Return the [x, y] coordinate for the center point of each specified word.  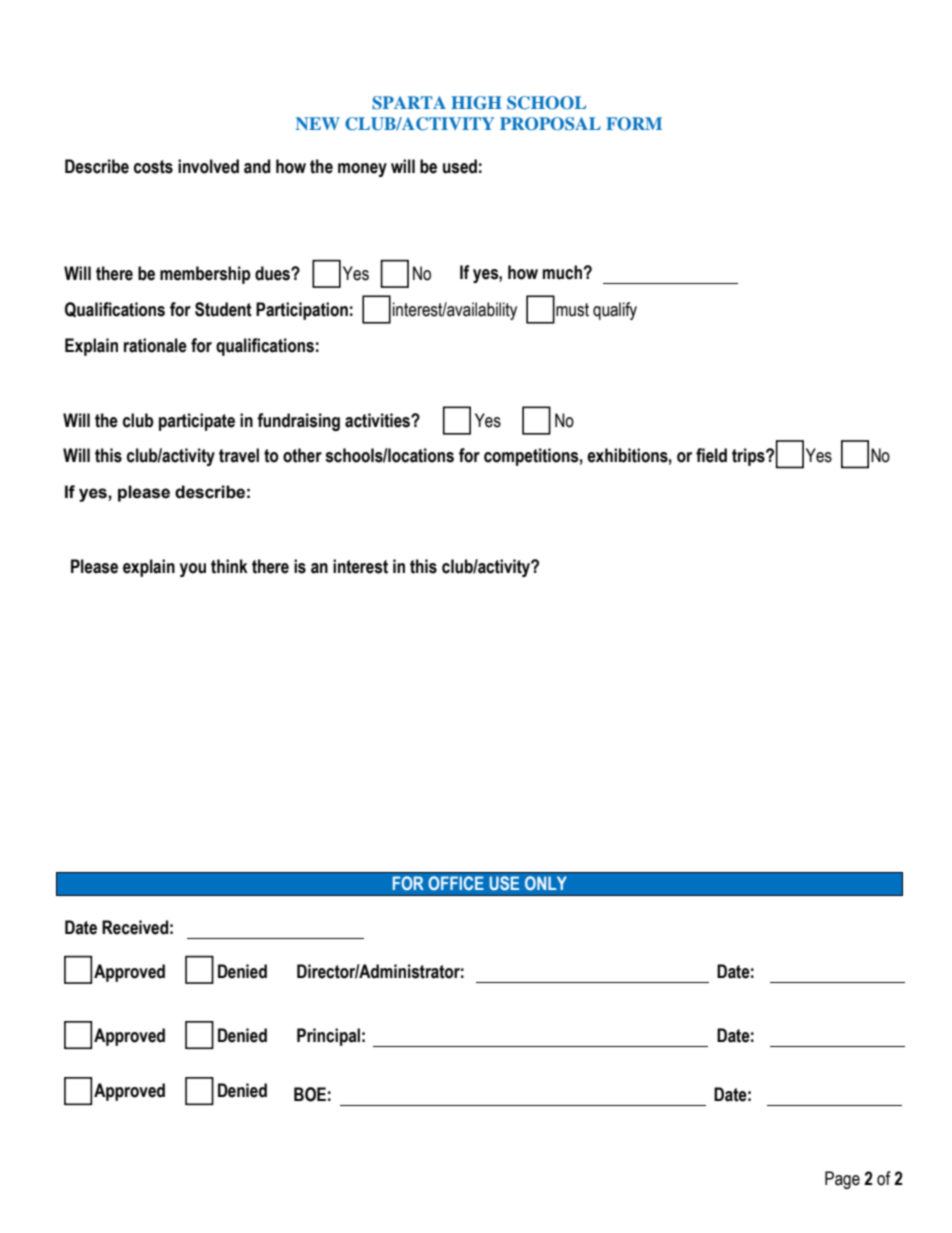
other [302, 455]
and [257, 166]
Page [842, 1180]
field [711, 455]
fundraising [298, 422]
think [229, 566]
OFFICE [456, 883]
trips [749, 457]
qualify [615, 311]
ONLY [546, 883]
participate [197, 422]
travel [239, 455]
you [193, 570]
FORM [634, 124]
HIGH [476, 103]
